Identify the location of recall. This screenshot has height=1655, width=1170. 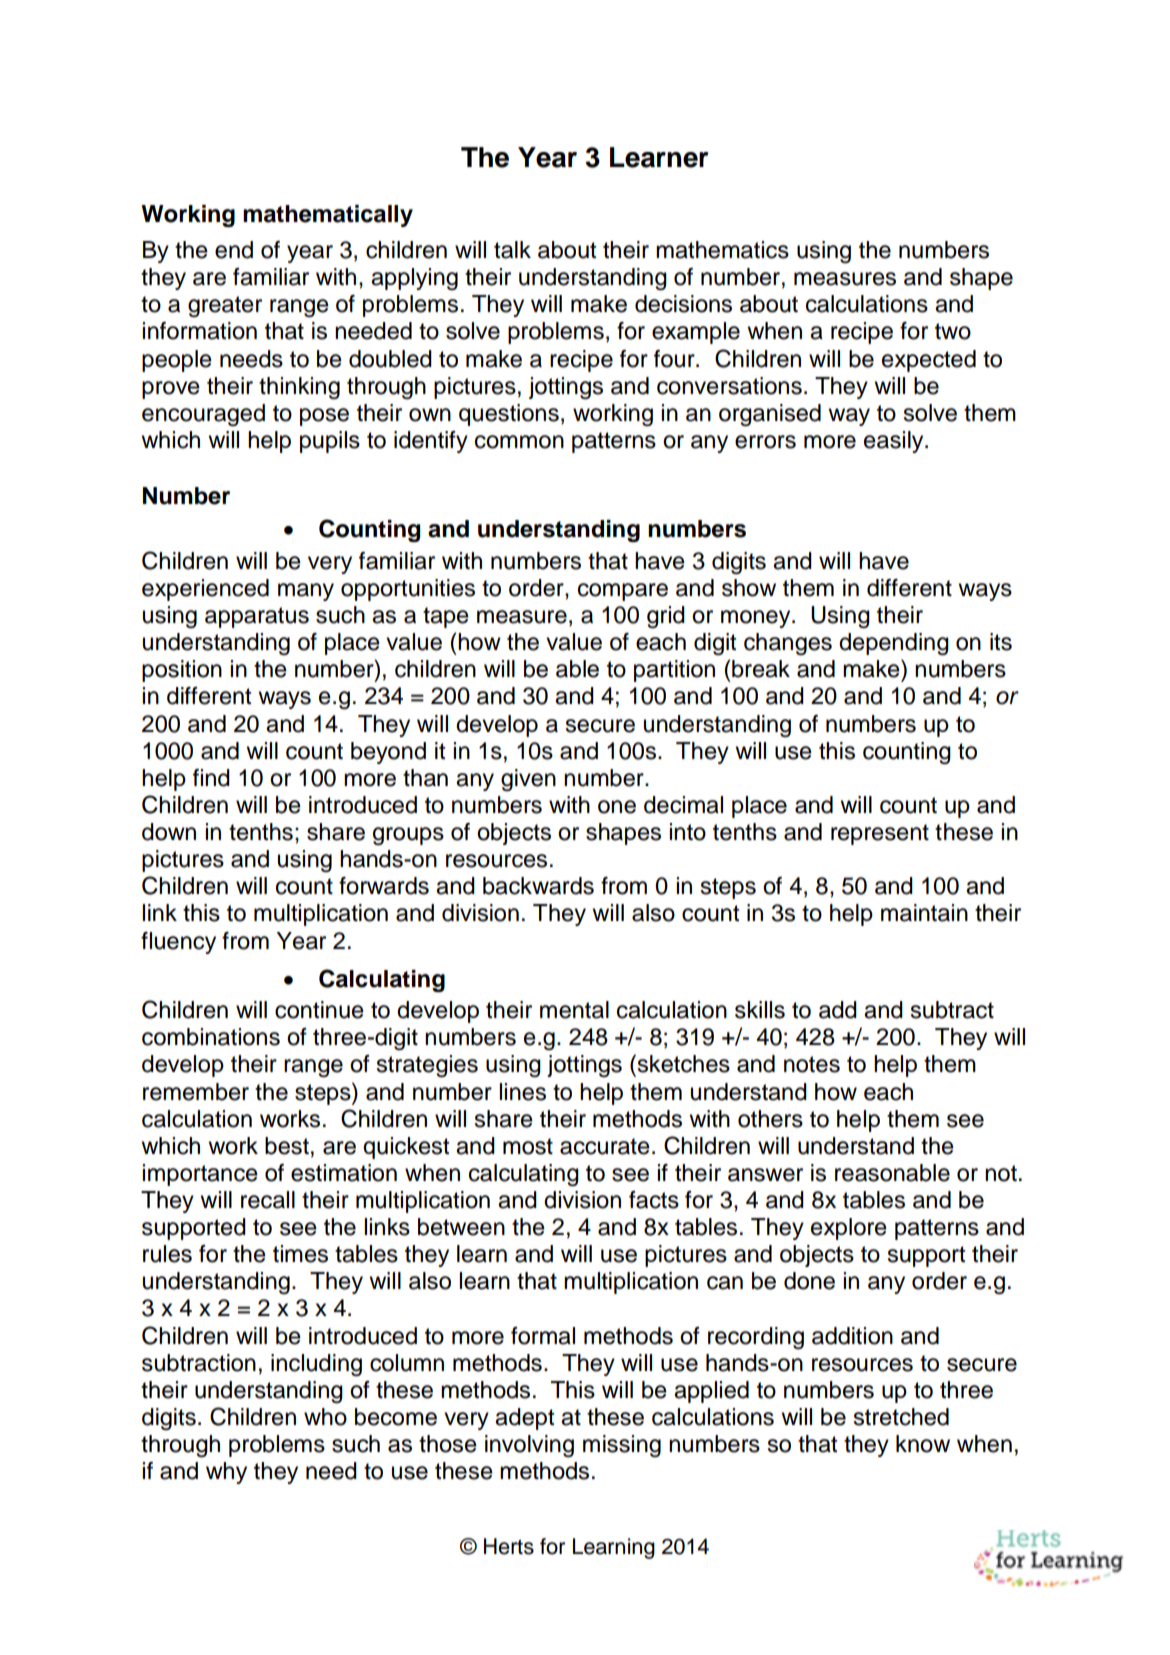
(268, 1200).
